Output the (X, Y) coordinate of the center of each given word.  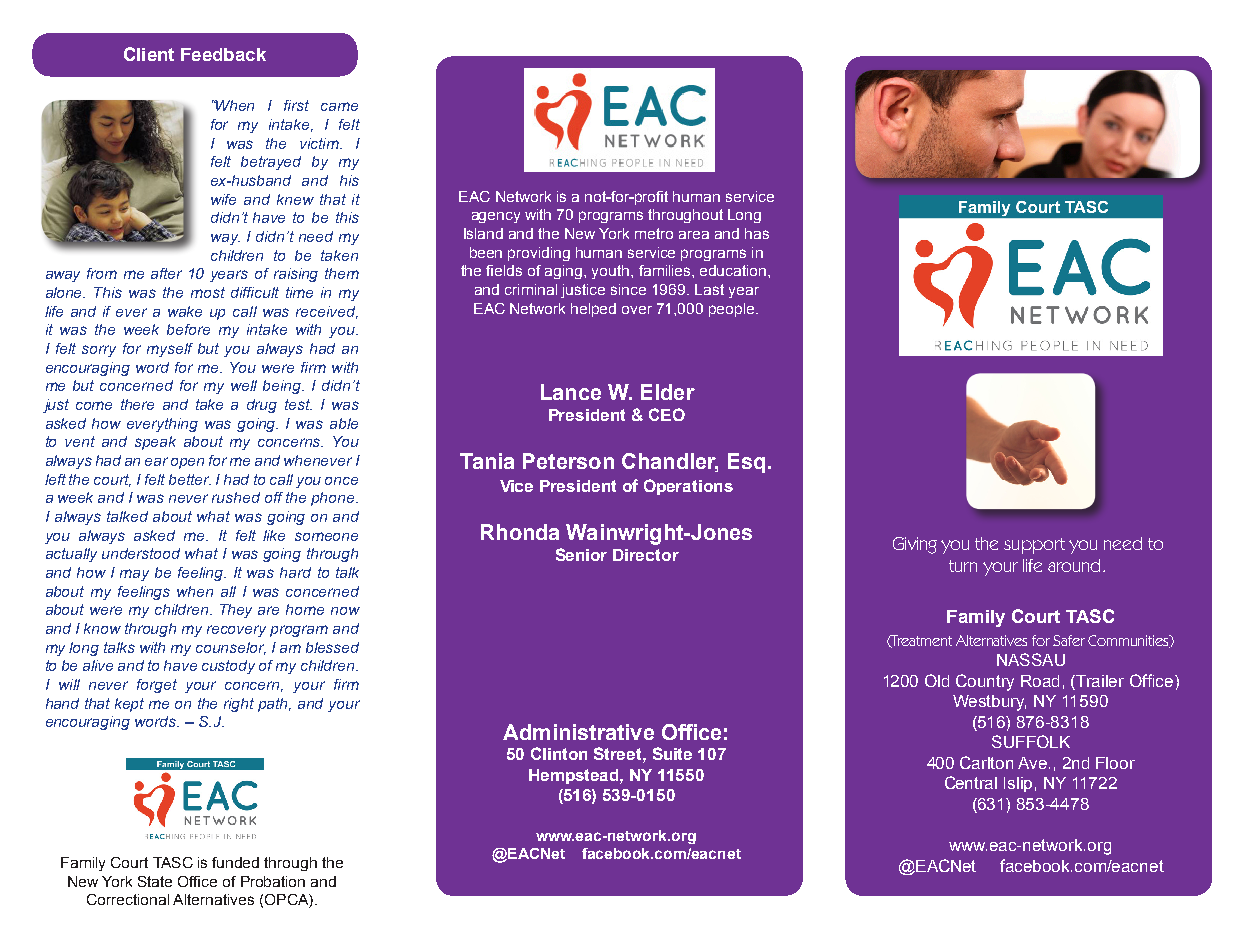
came (339, 106)
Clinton (559, 753)
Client (149, 54)
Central (971, 782)
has (757, 233)
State (155, 881)
